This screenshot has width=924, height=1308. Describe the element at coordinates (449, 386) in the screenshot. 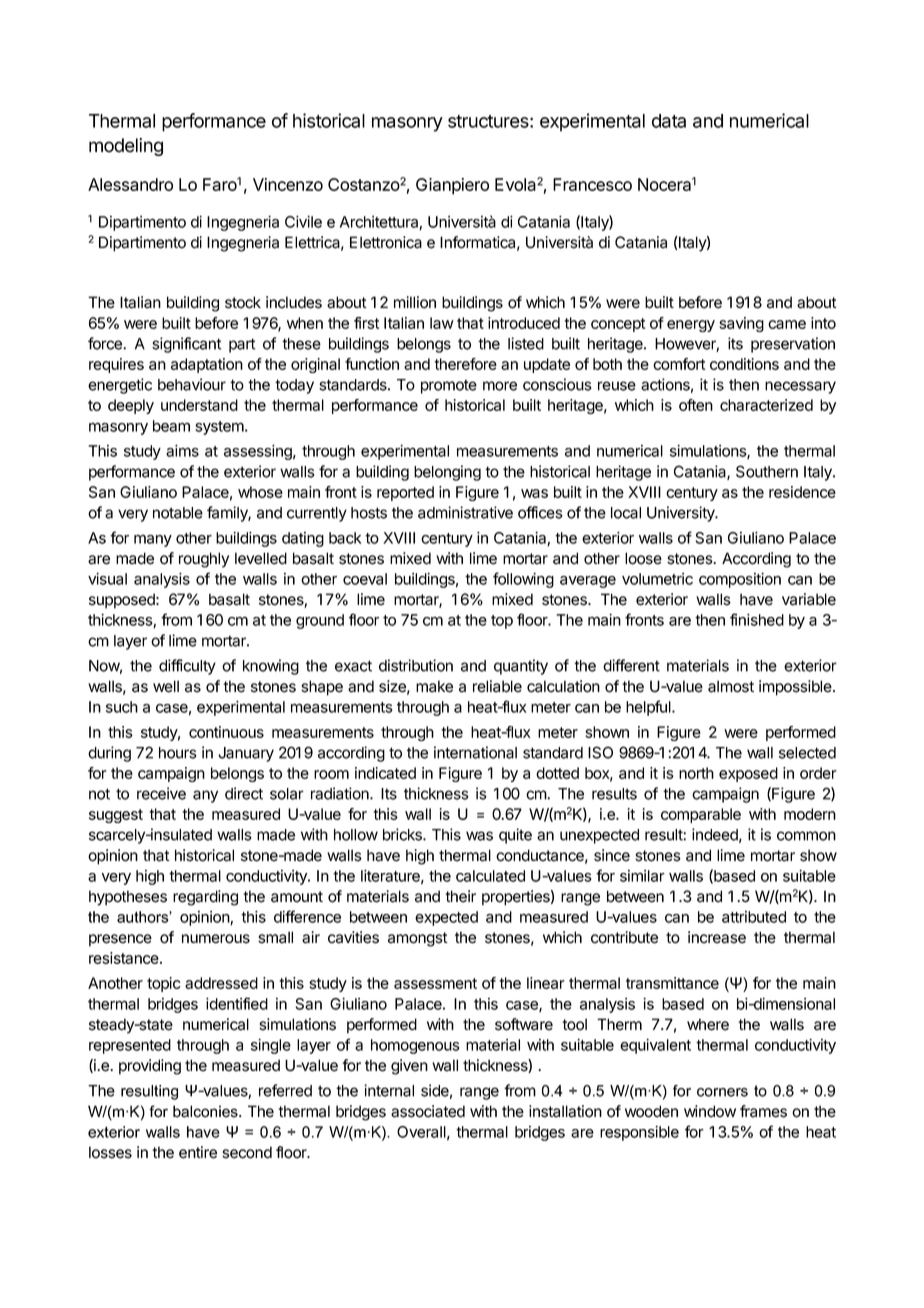

I see `promote` at that location.
